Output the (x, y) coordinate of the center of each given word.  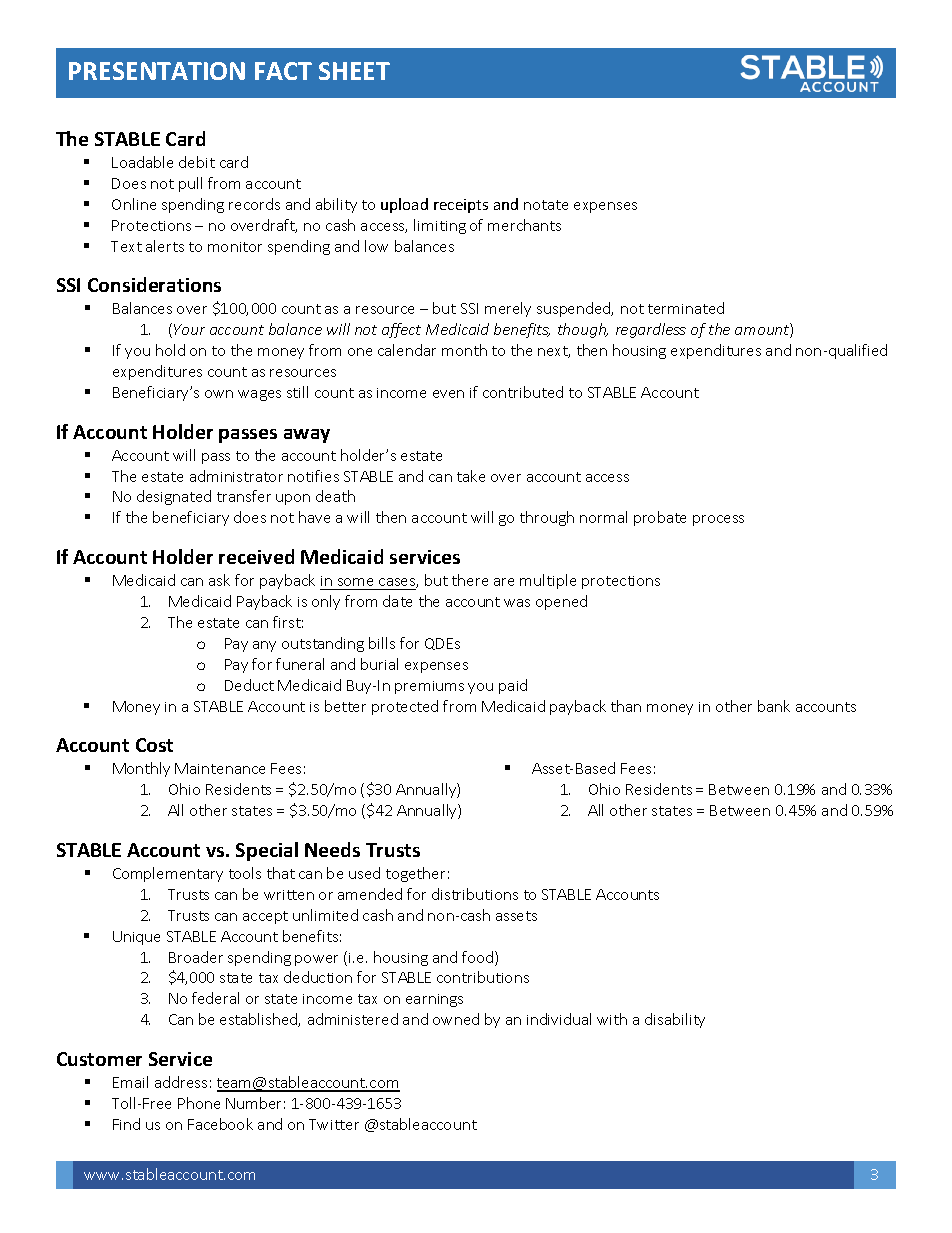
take (471, 476)
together (415, 874)
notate (546, 205)
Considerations (154, 284)
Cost (154, 745)
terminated (686, 308)
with (612, 1019)
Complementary (168, 874)
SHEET (354, 71)
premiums (429, 687)
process (718, 520)
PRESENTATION (157, 71)
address (181, 1082)
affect (401, 330)
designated (174, 497)
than (626, 706)
